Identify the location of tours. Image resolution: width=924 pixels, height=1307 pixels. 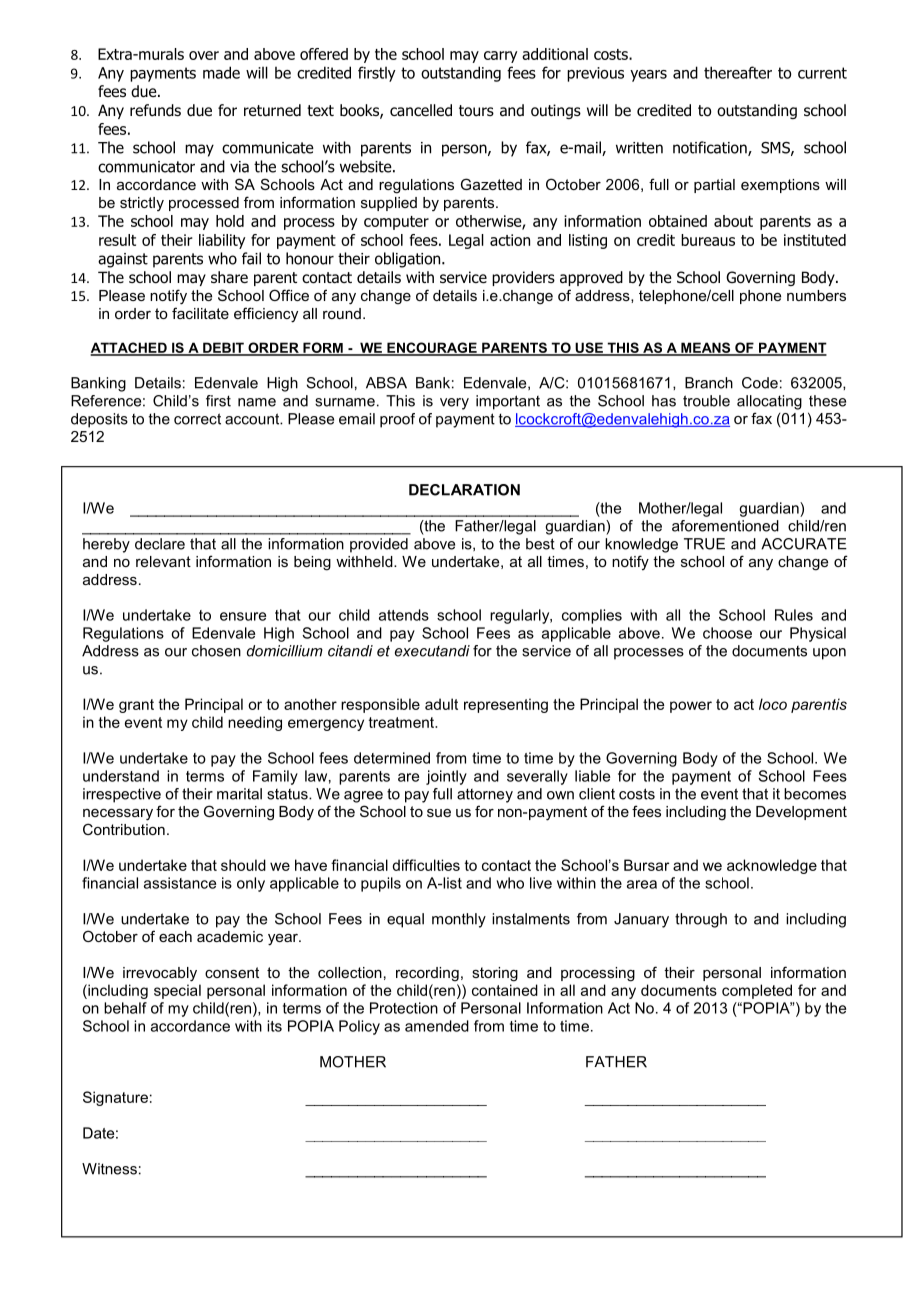
(476, 111).
